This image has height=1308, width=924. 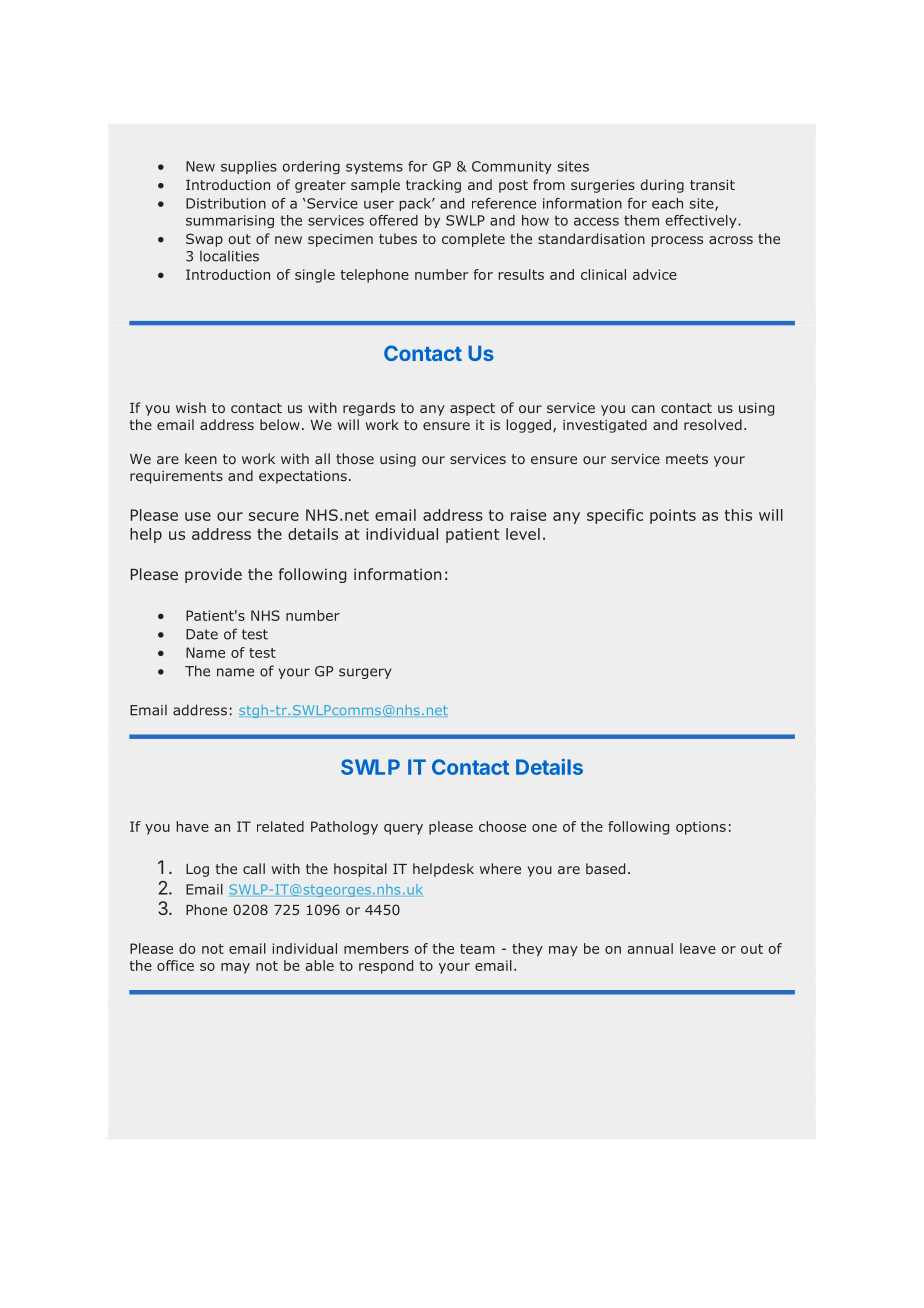 What do you see at coordinates (650, 948) in the image?
I see `annual` at bounding box center [650, 948].
